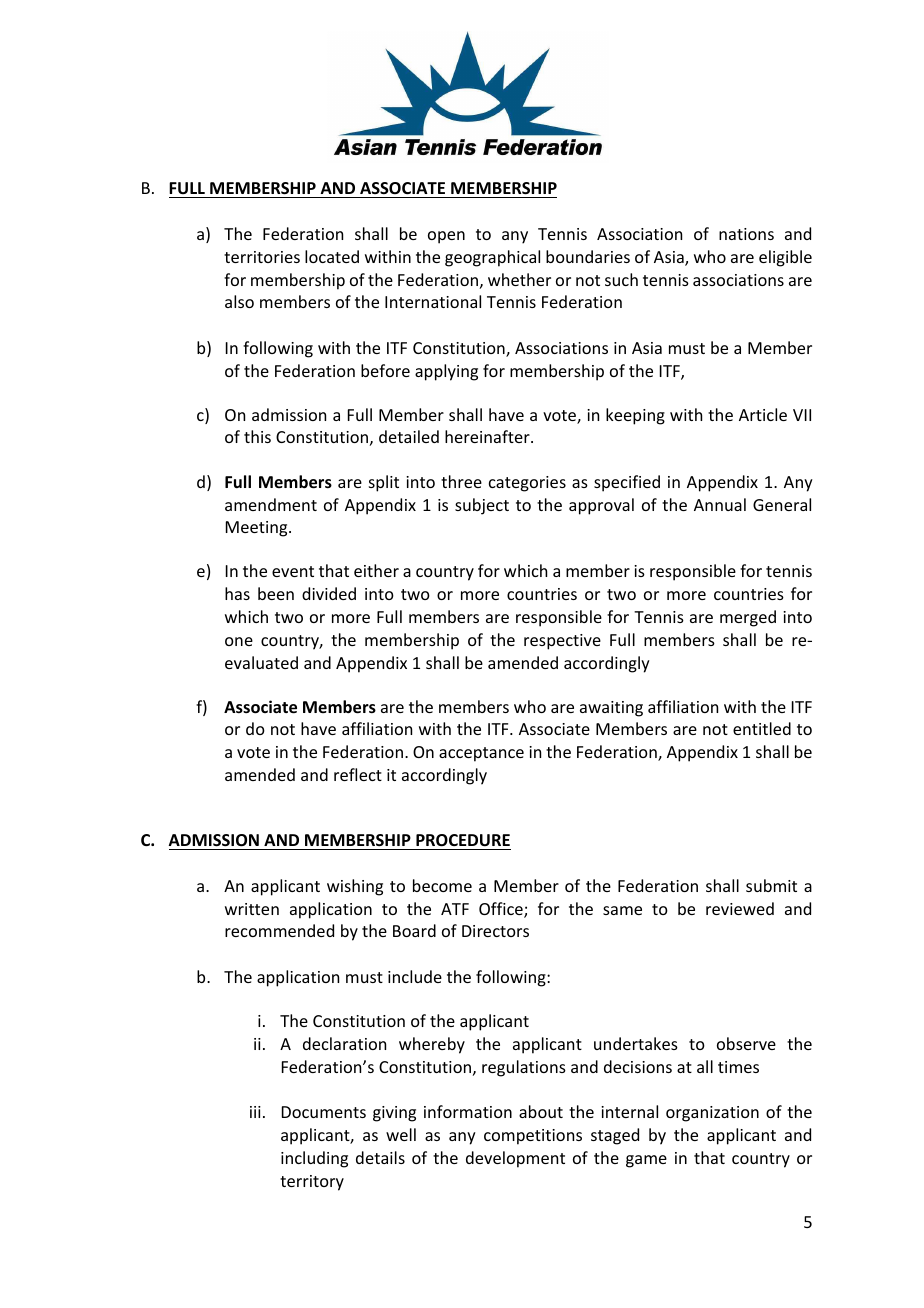 This document has width=924, height=1308. Describe the element at coordinates (355, 887) in the document. I see `wishing` at that location.
